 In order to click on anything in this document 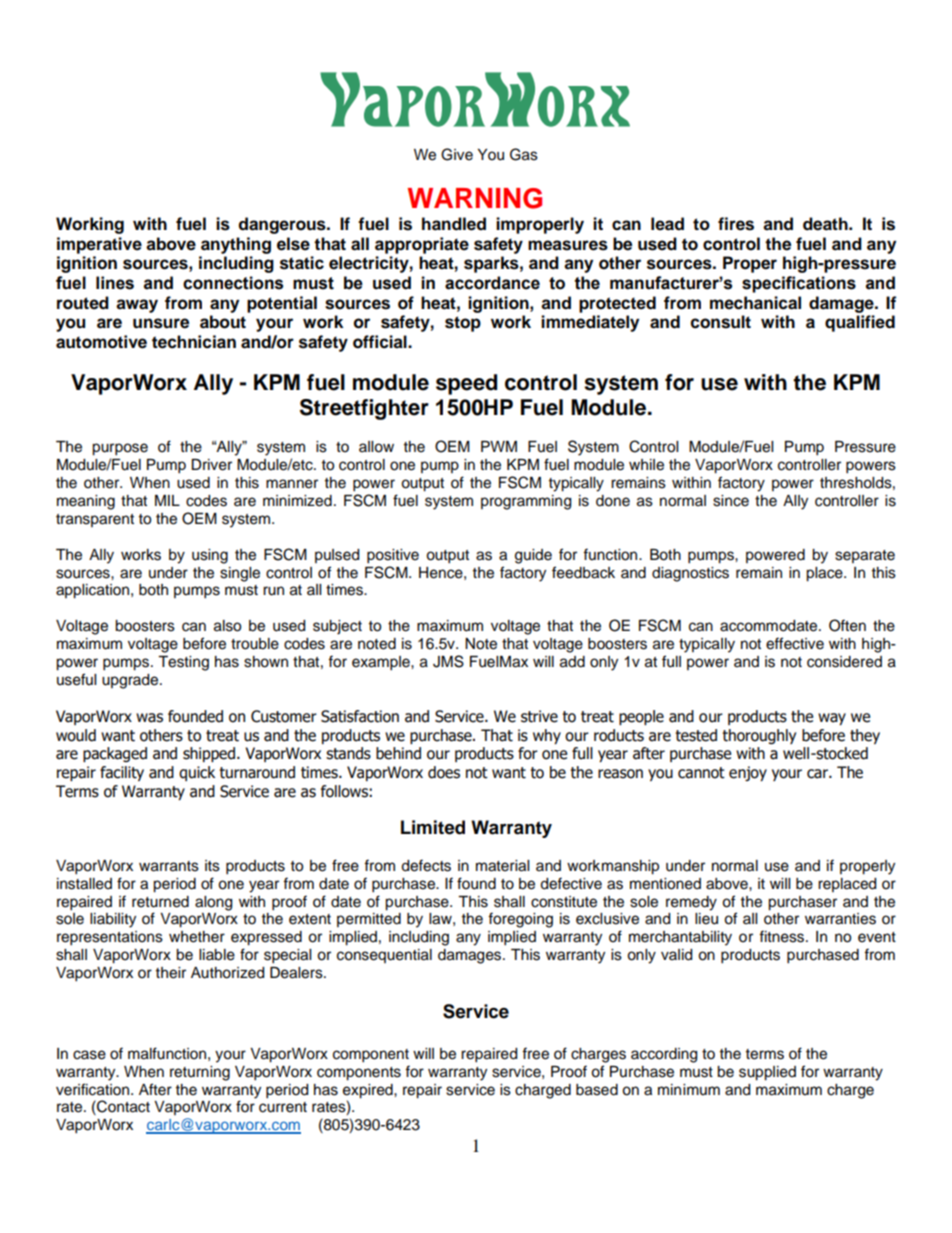, I will do `click(236, 245)`.
